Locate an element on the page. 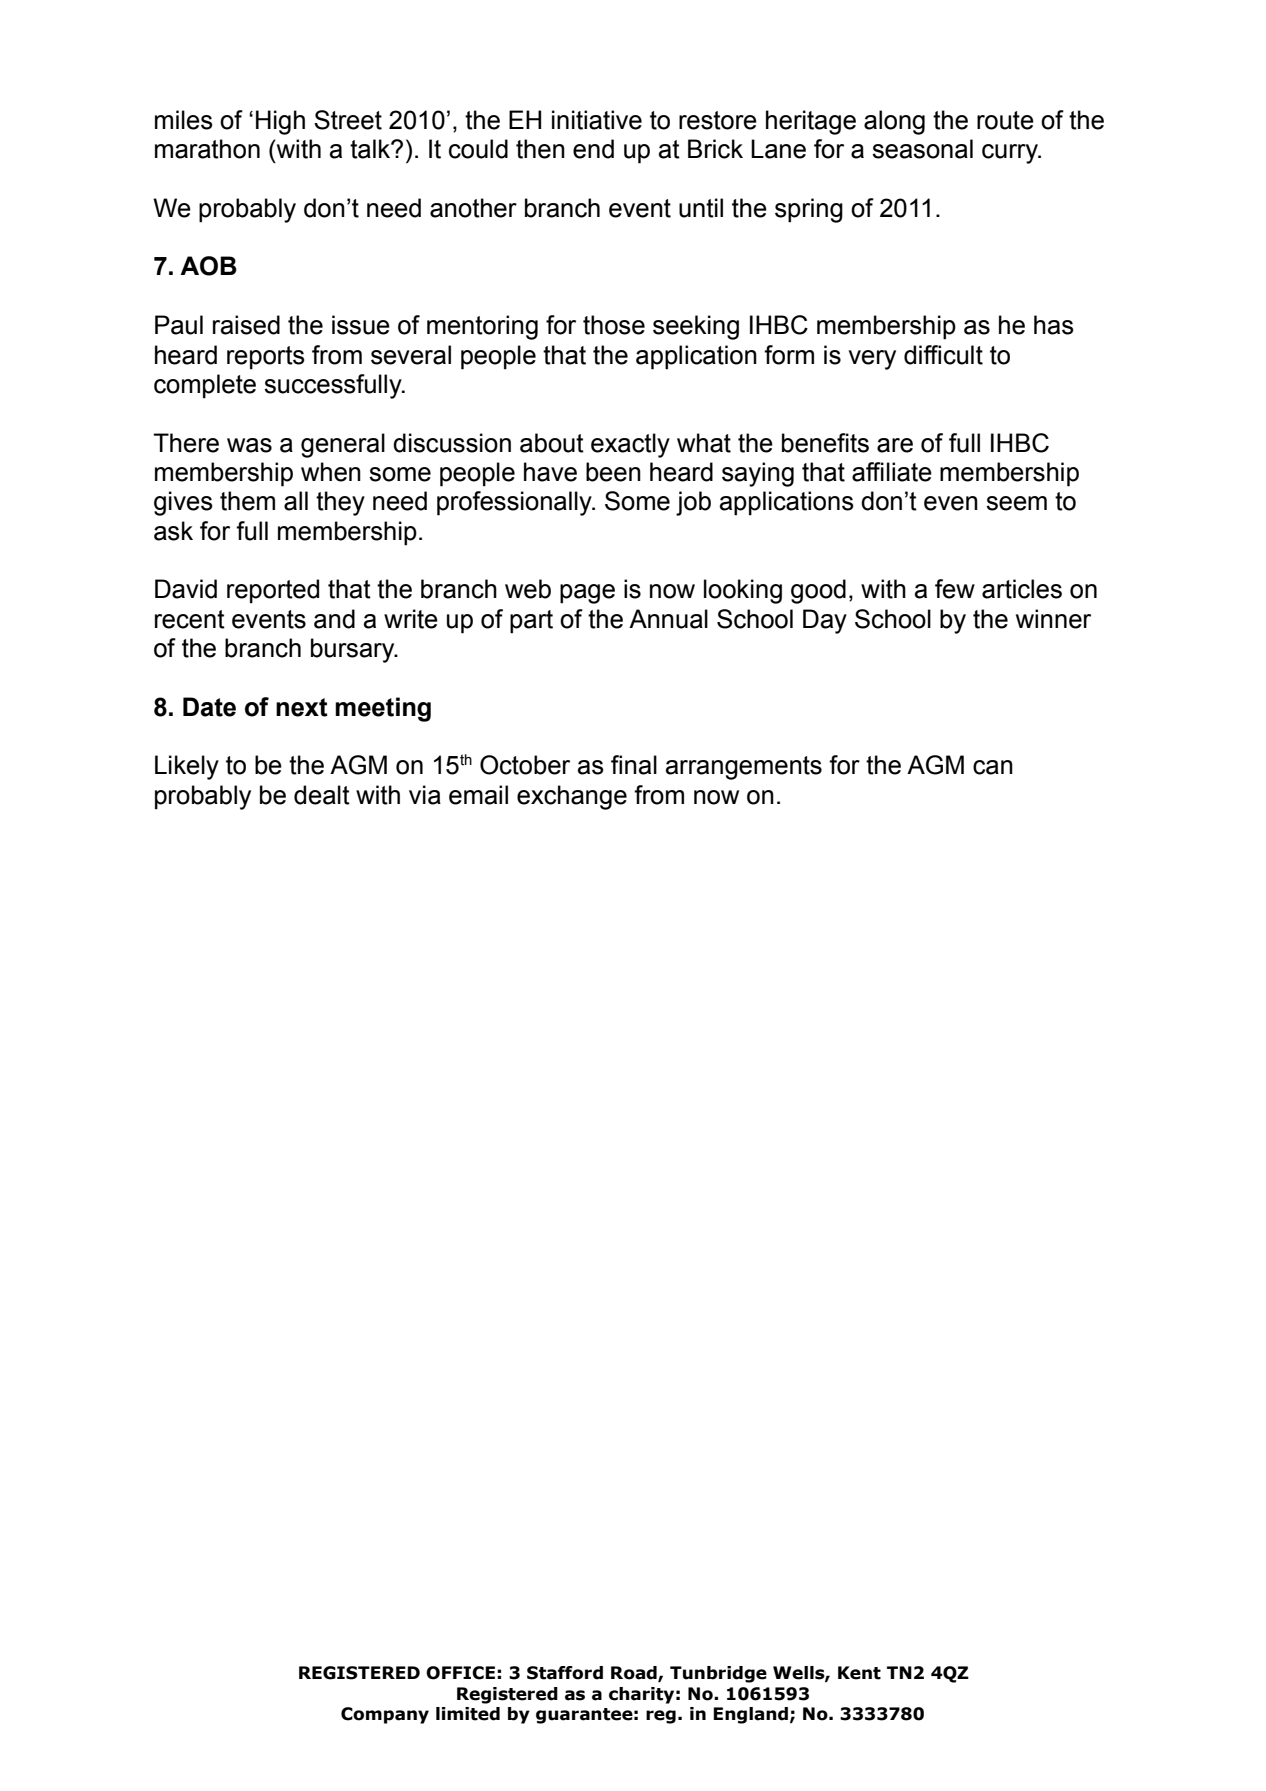 The height and width of the document is (1791, 1266). reported is located at coordinates (273, 591).
